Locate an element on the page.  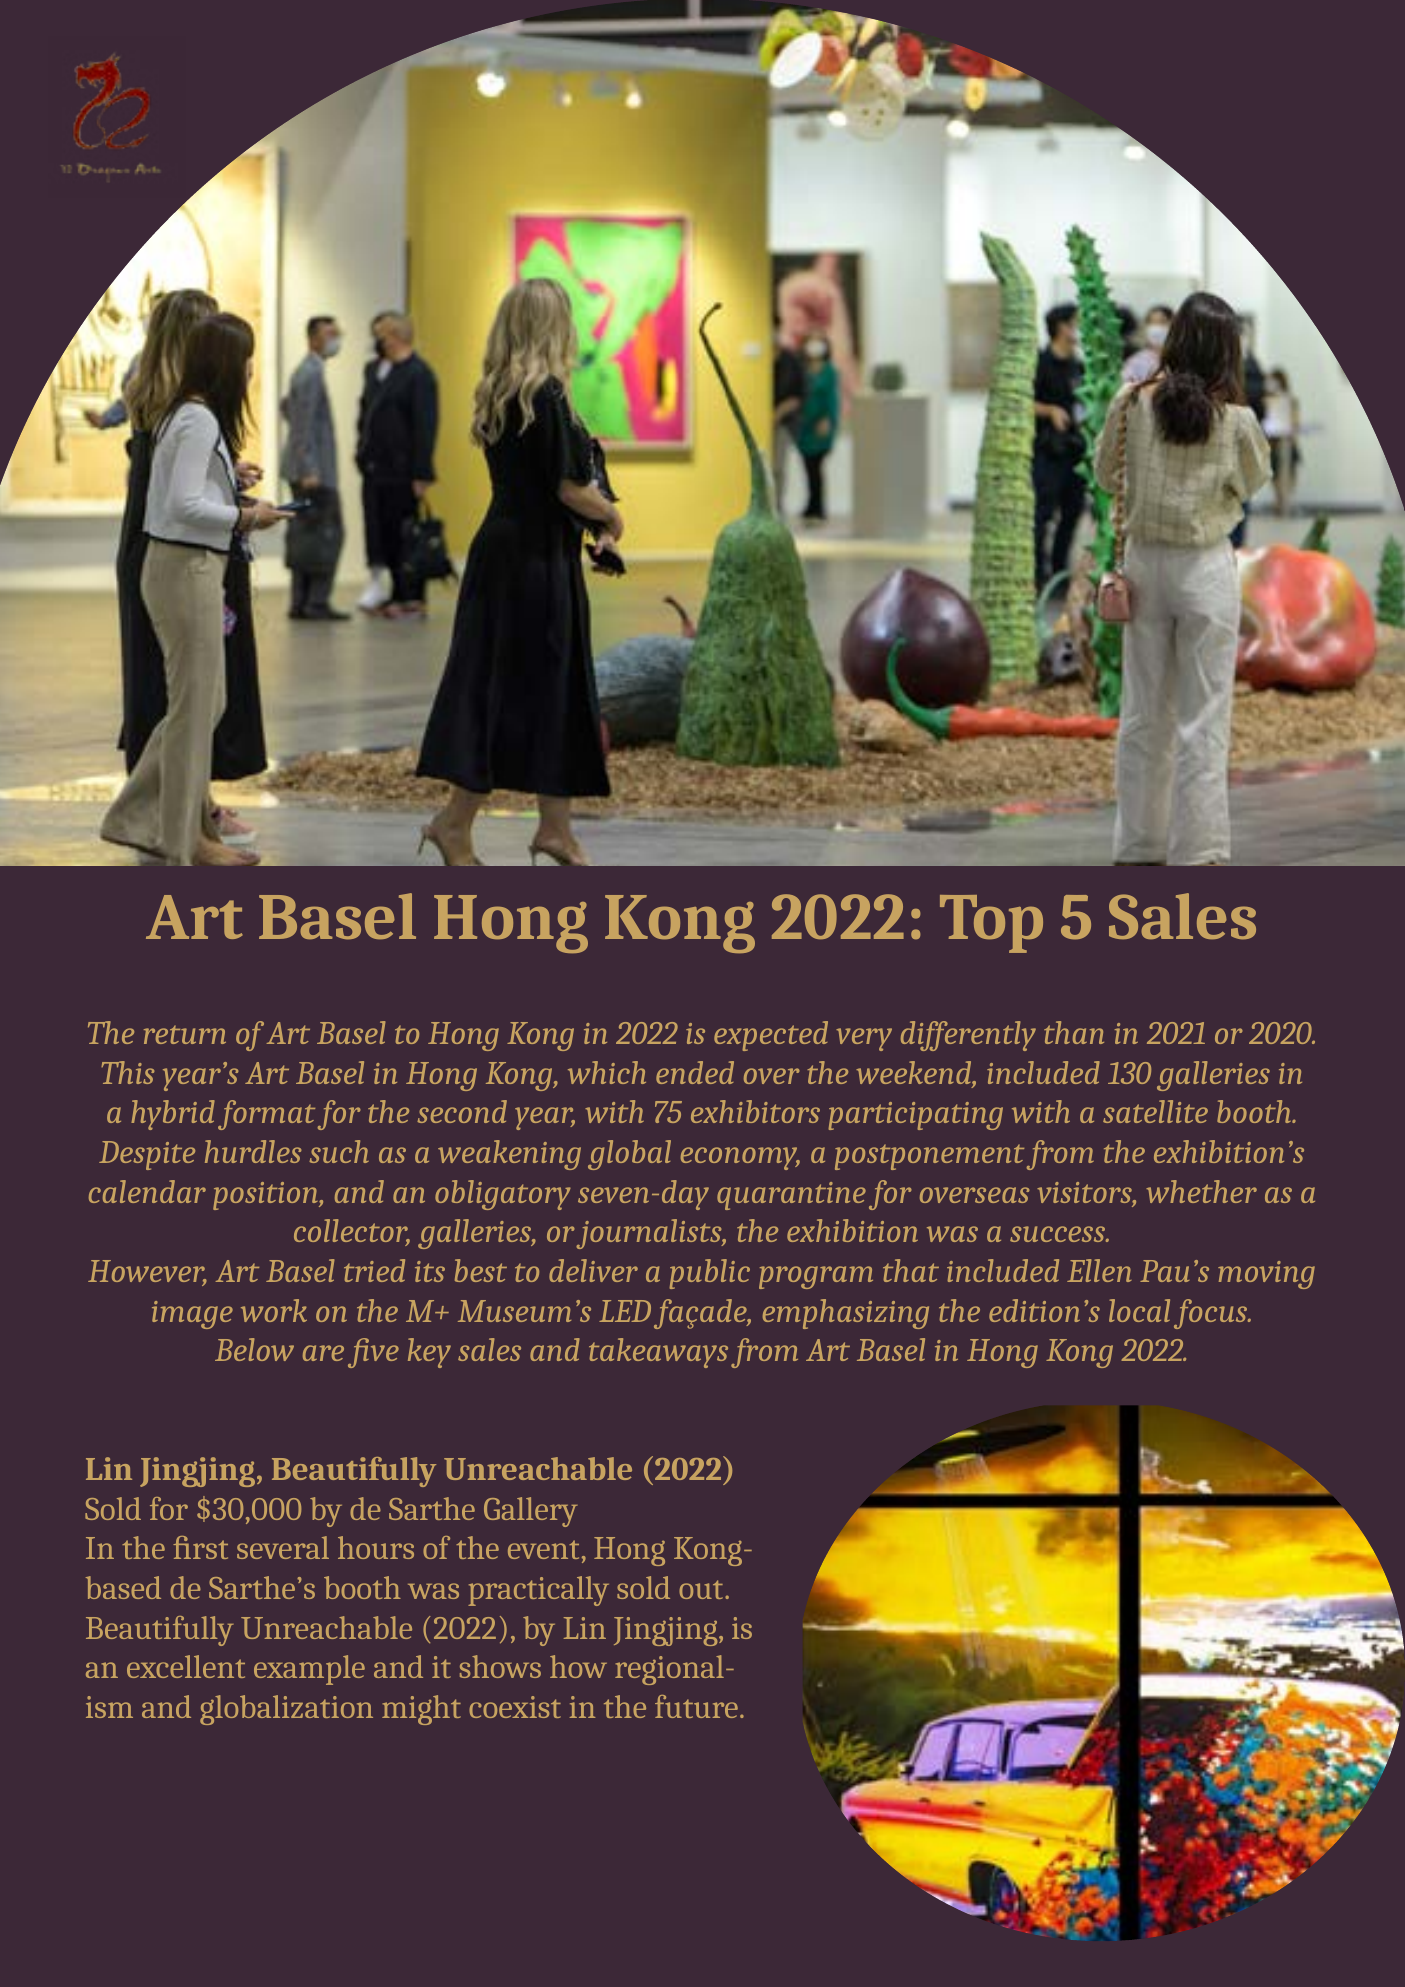
coexist is located at coordinates (515, 1707).
